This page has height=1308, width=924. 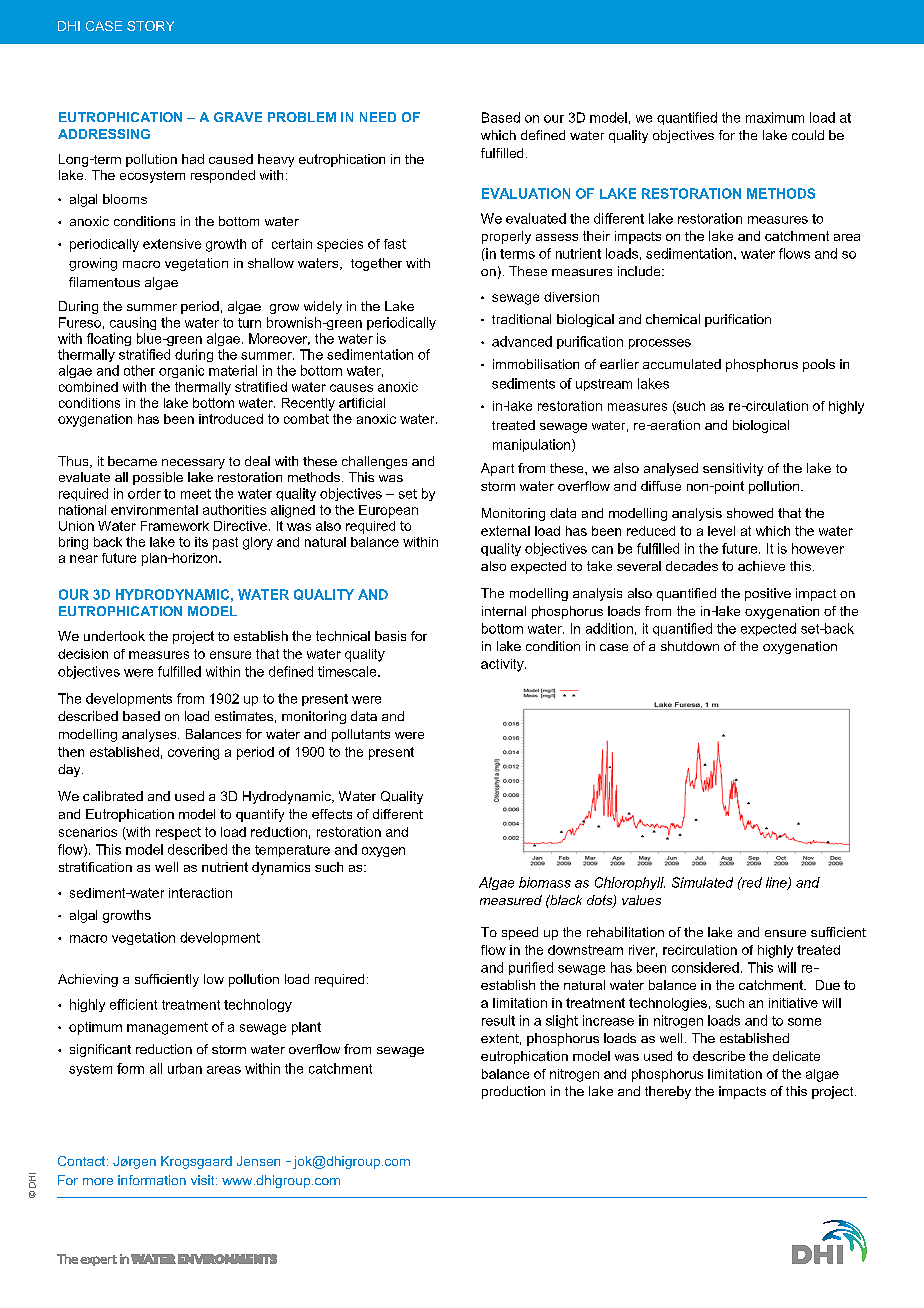 I want to click on showed, so click(x=750, y=513).
